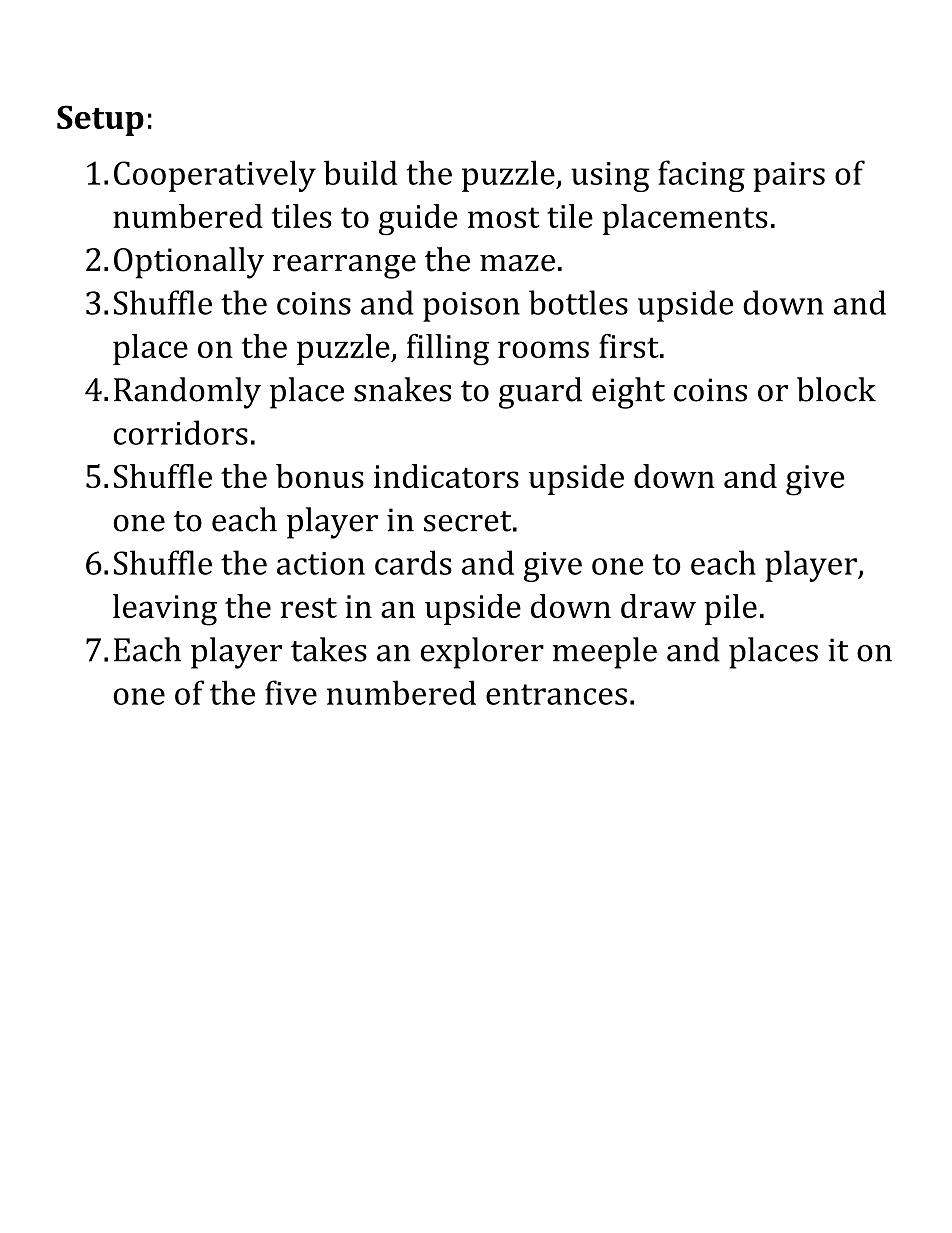 The width and height of the image is (952, 1233). I want to click on five, so click(291, 692).
